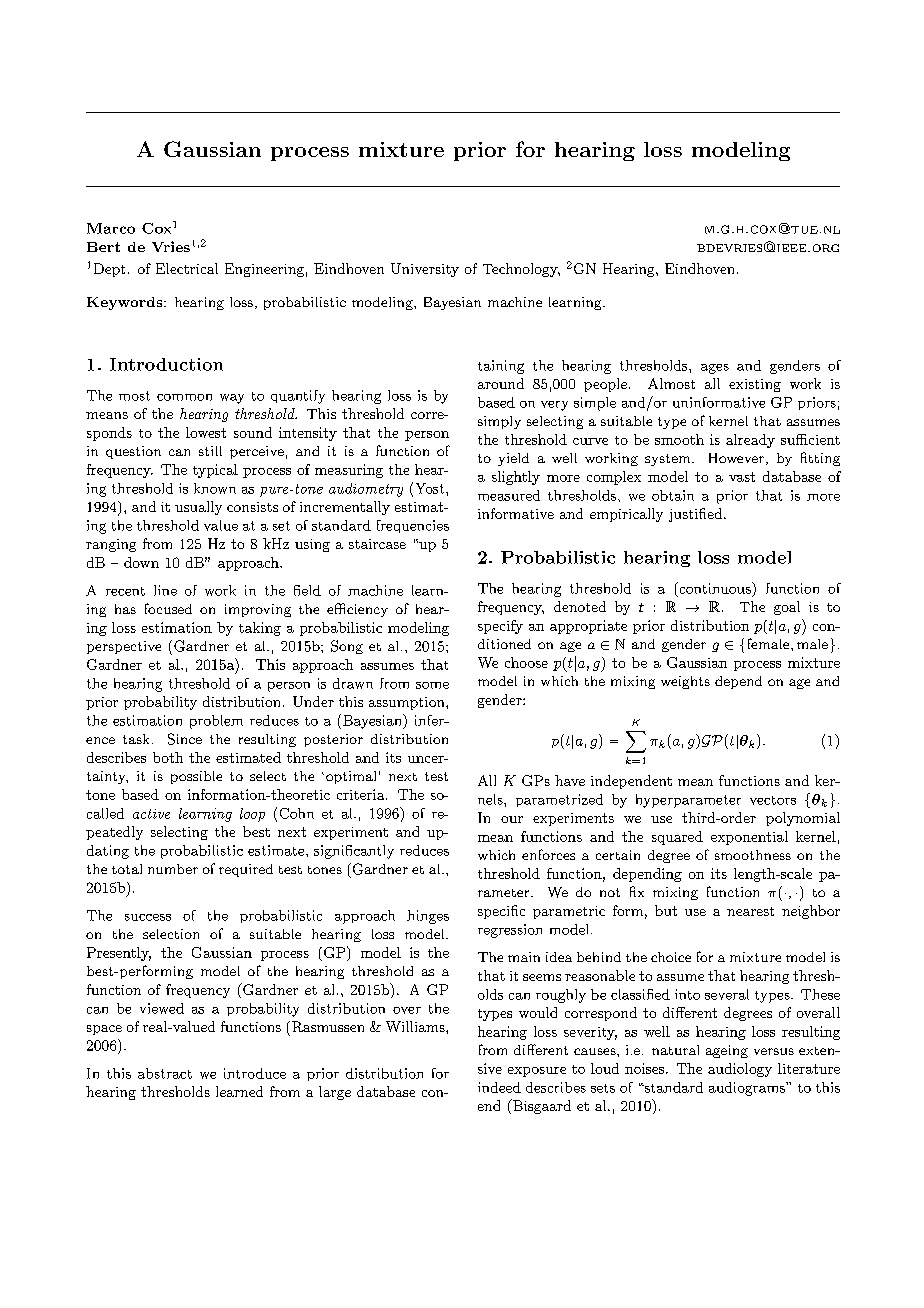 Image resolution: width=924 pixels, height=1308 pixels. I want to click on ages, so click(715, 369).
